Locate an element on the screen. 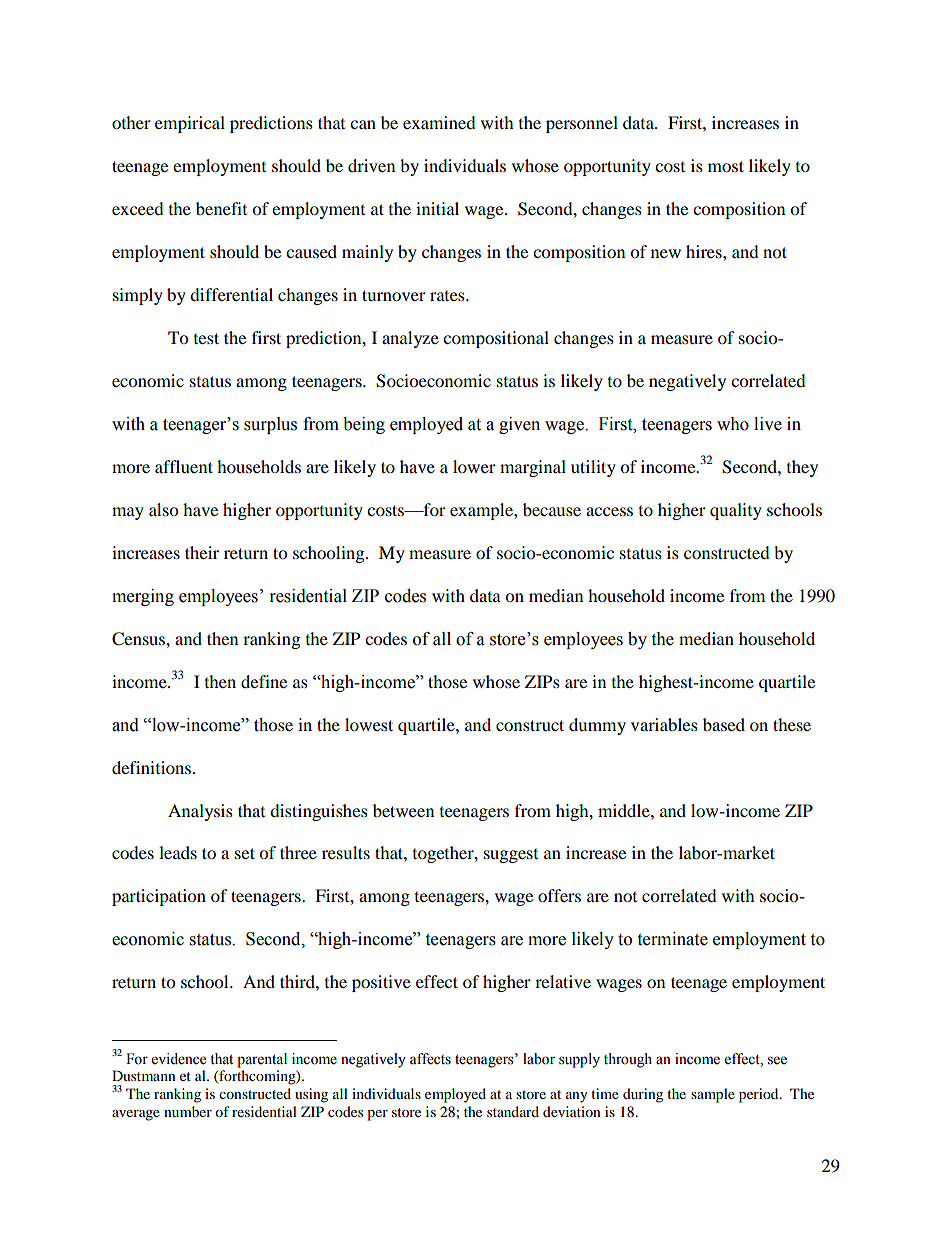  affluent is located at coordinates (184, 466).
